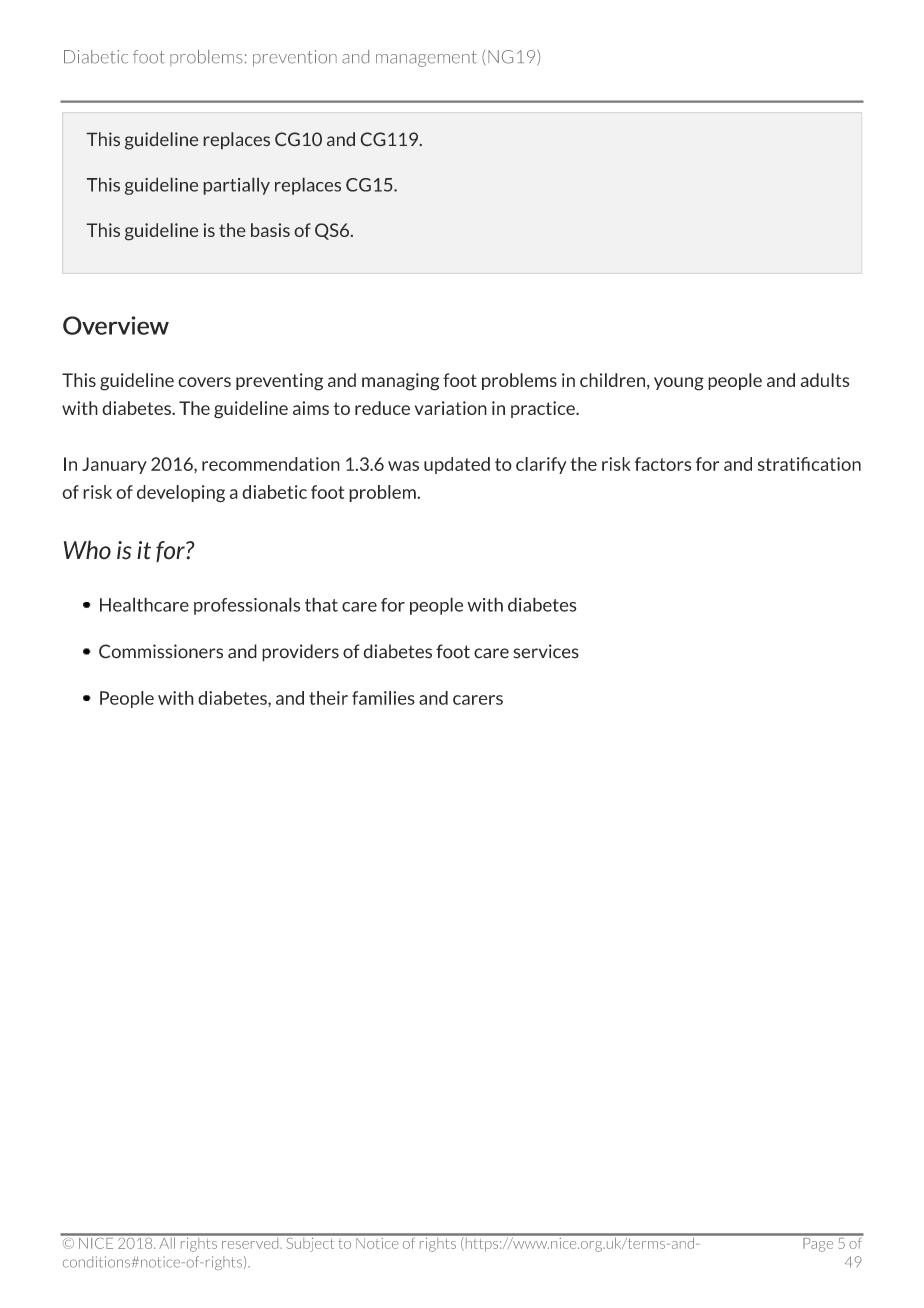 Image resolution: width=924 pixels, height=1308 pixels. What do you see at coordinates (824, 380) in the document?
I see `adults` at bounding box center [824, 380].
